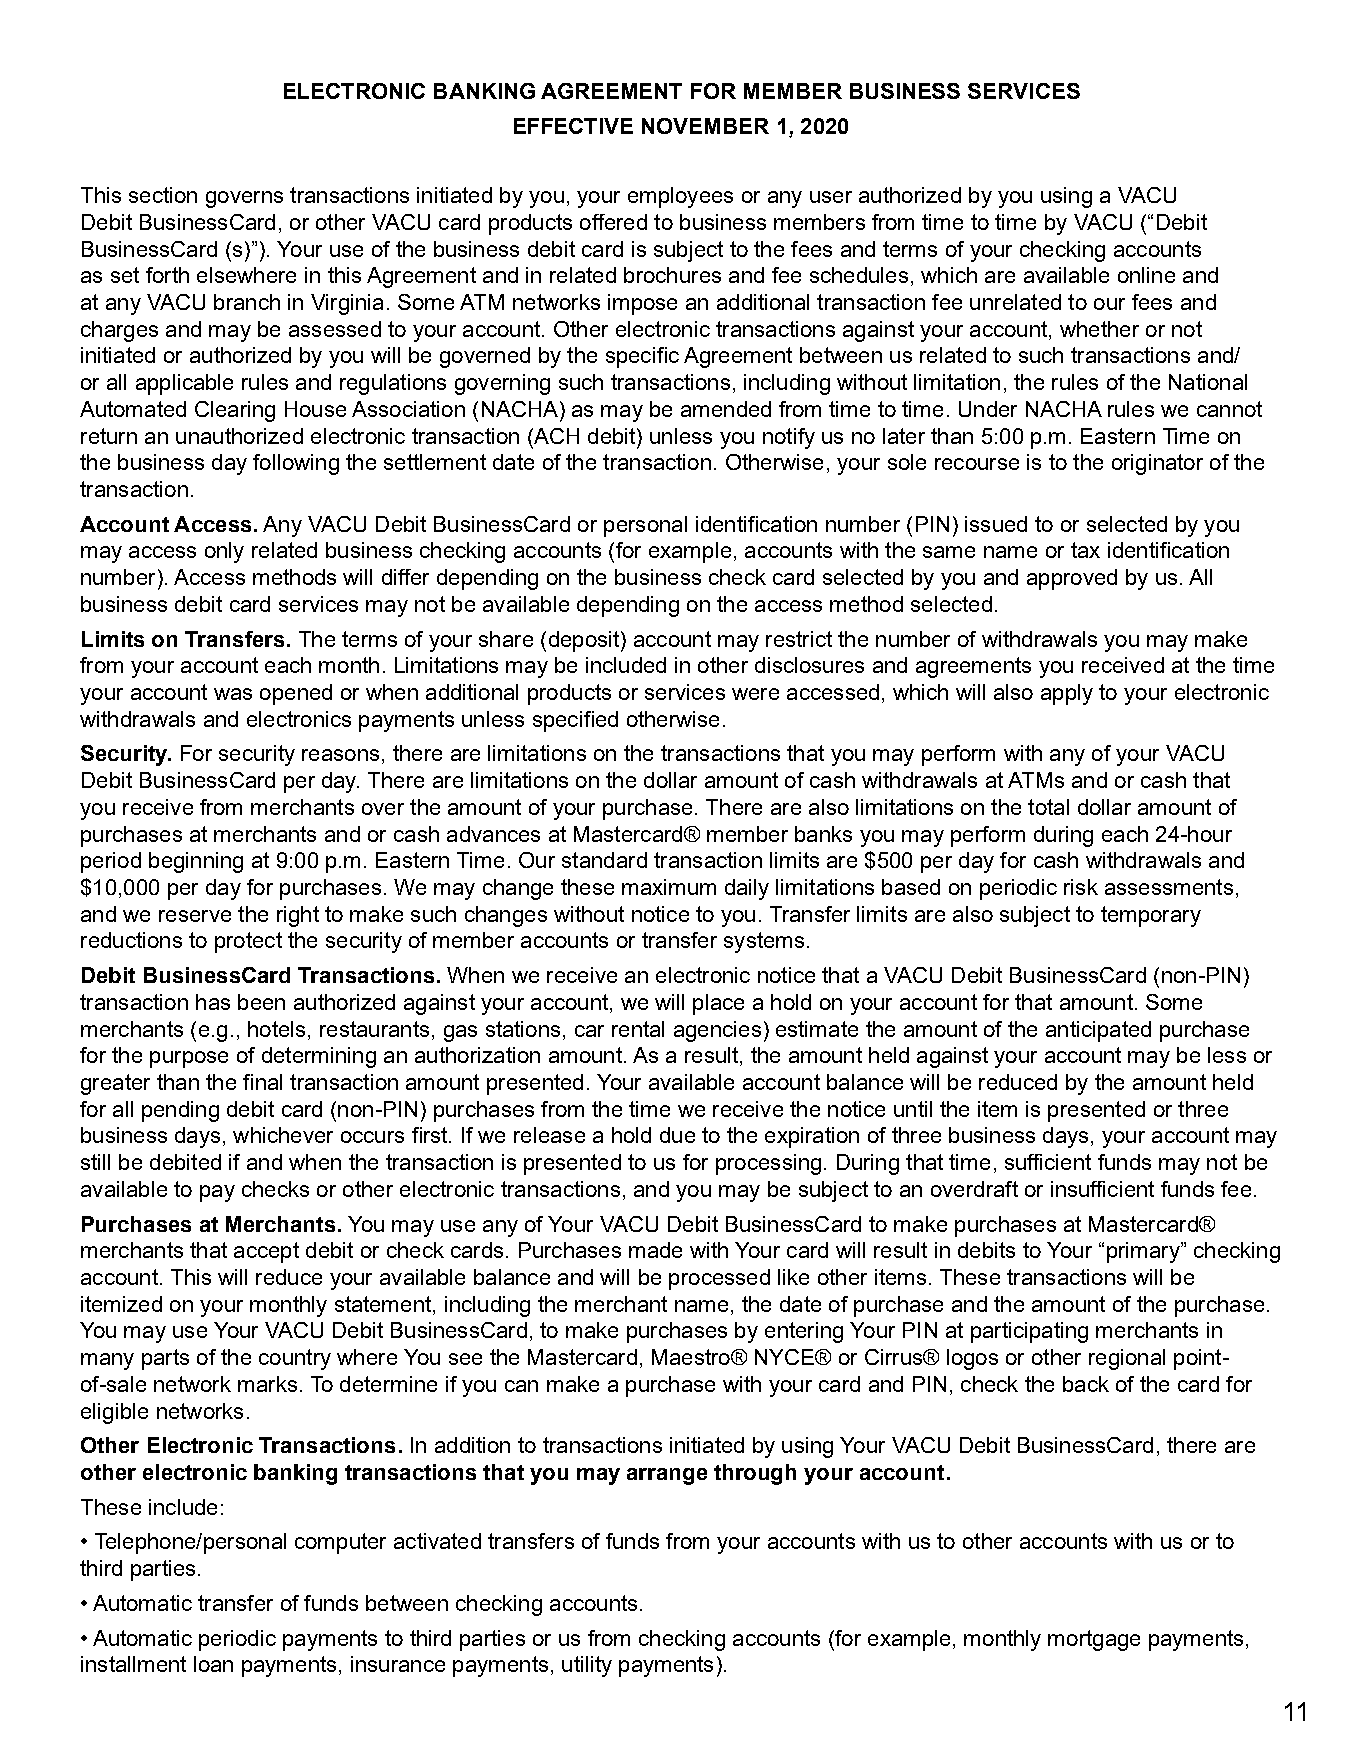 This page has width=1362, height=1763. I want to click on online, so click(1146, 275).
